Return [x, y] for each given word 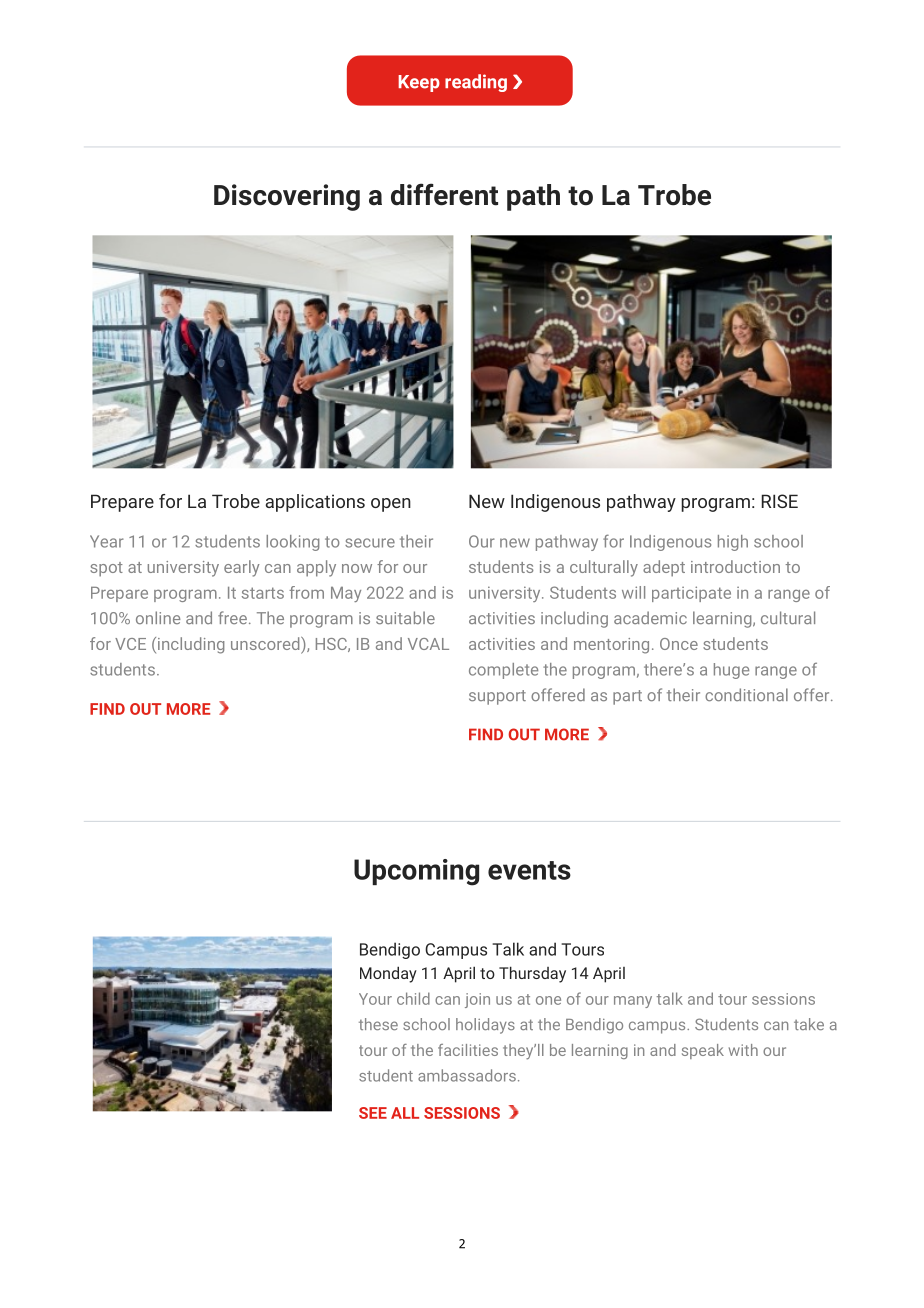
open [391, 505]
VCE [130, 644]
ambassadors [467, 1075]
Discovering [287, 197]
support [497, 697]
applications [315, 503]
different [444, 194]
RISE [780, 501]
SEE [373, 1113]
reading [476, 83]
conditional [746, 694]
